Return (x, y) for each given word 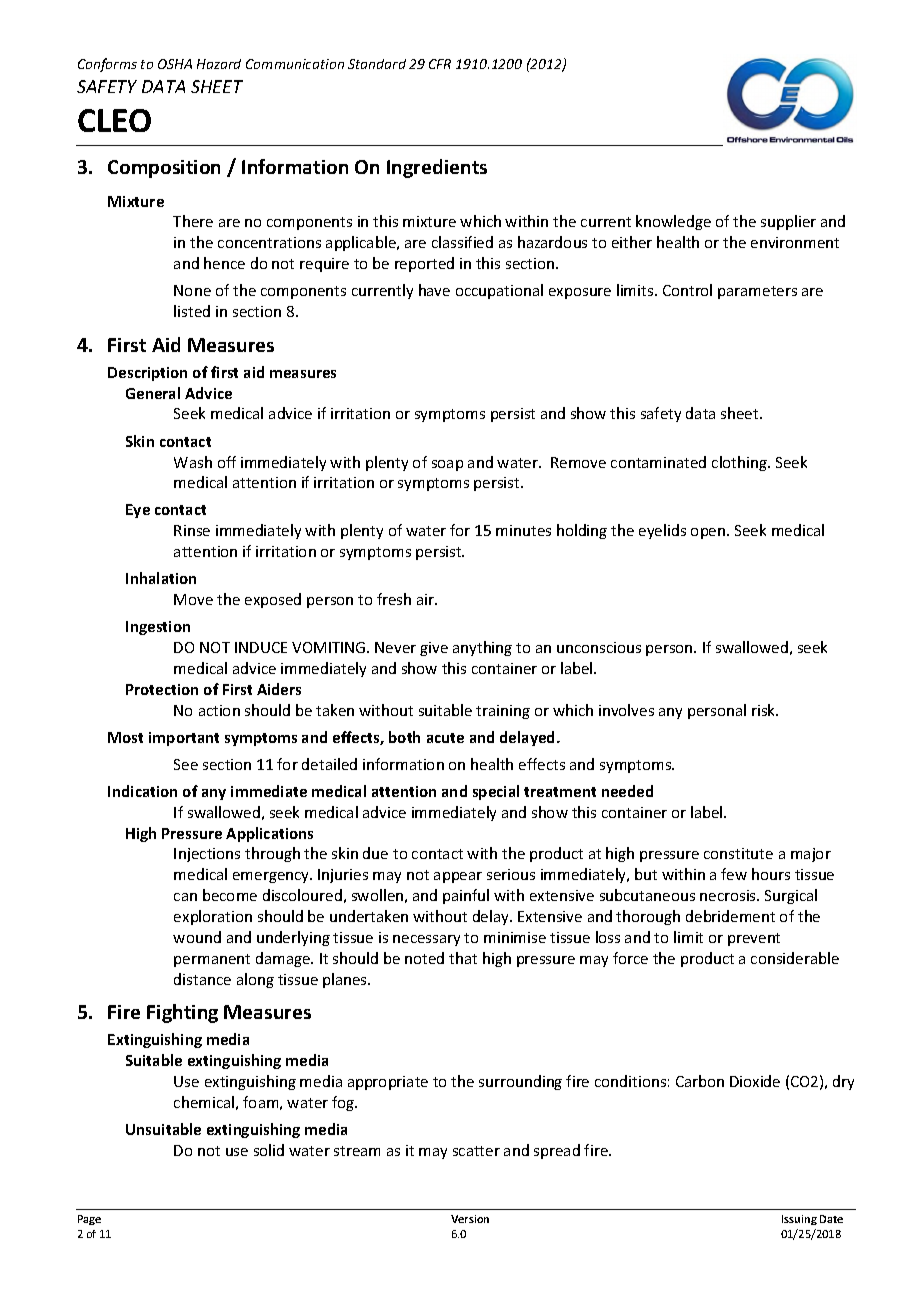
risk (765, 710)
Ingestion (158, 628)
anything (482, 648)
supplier (788, 222)
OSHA (175, 64)
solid (269, 1150)
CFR (440, 64)
